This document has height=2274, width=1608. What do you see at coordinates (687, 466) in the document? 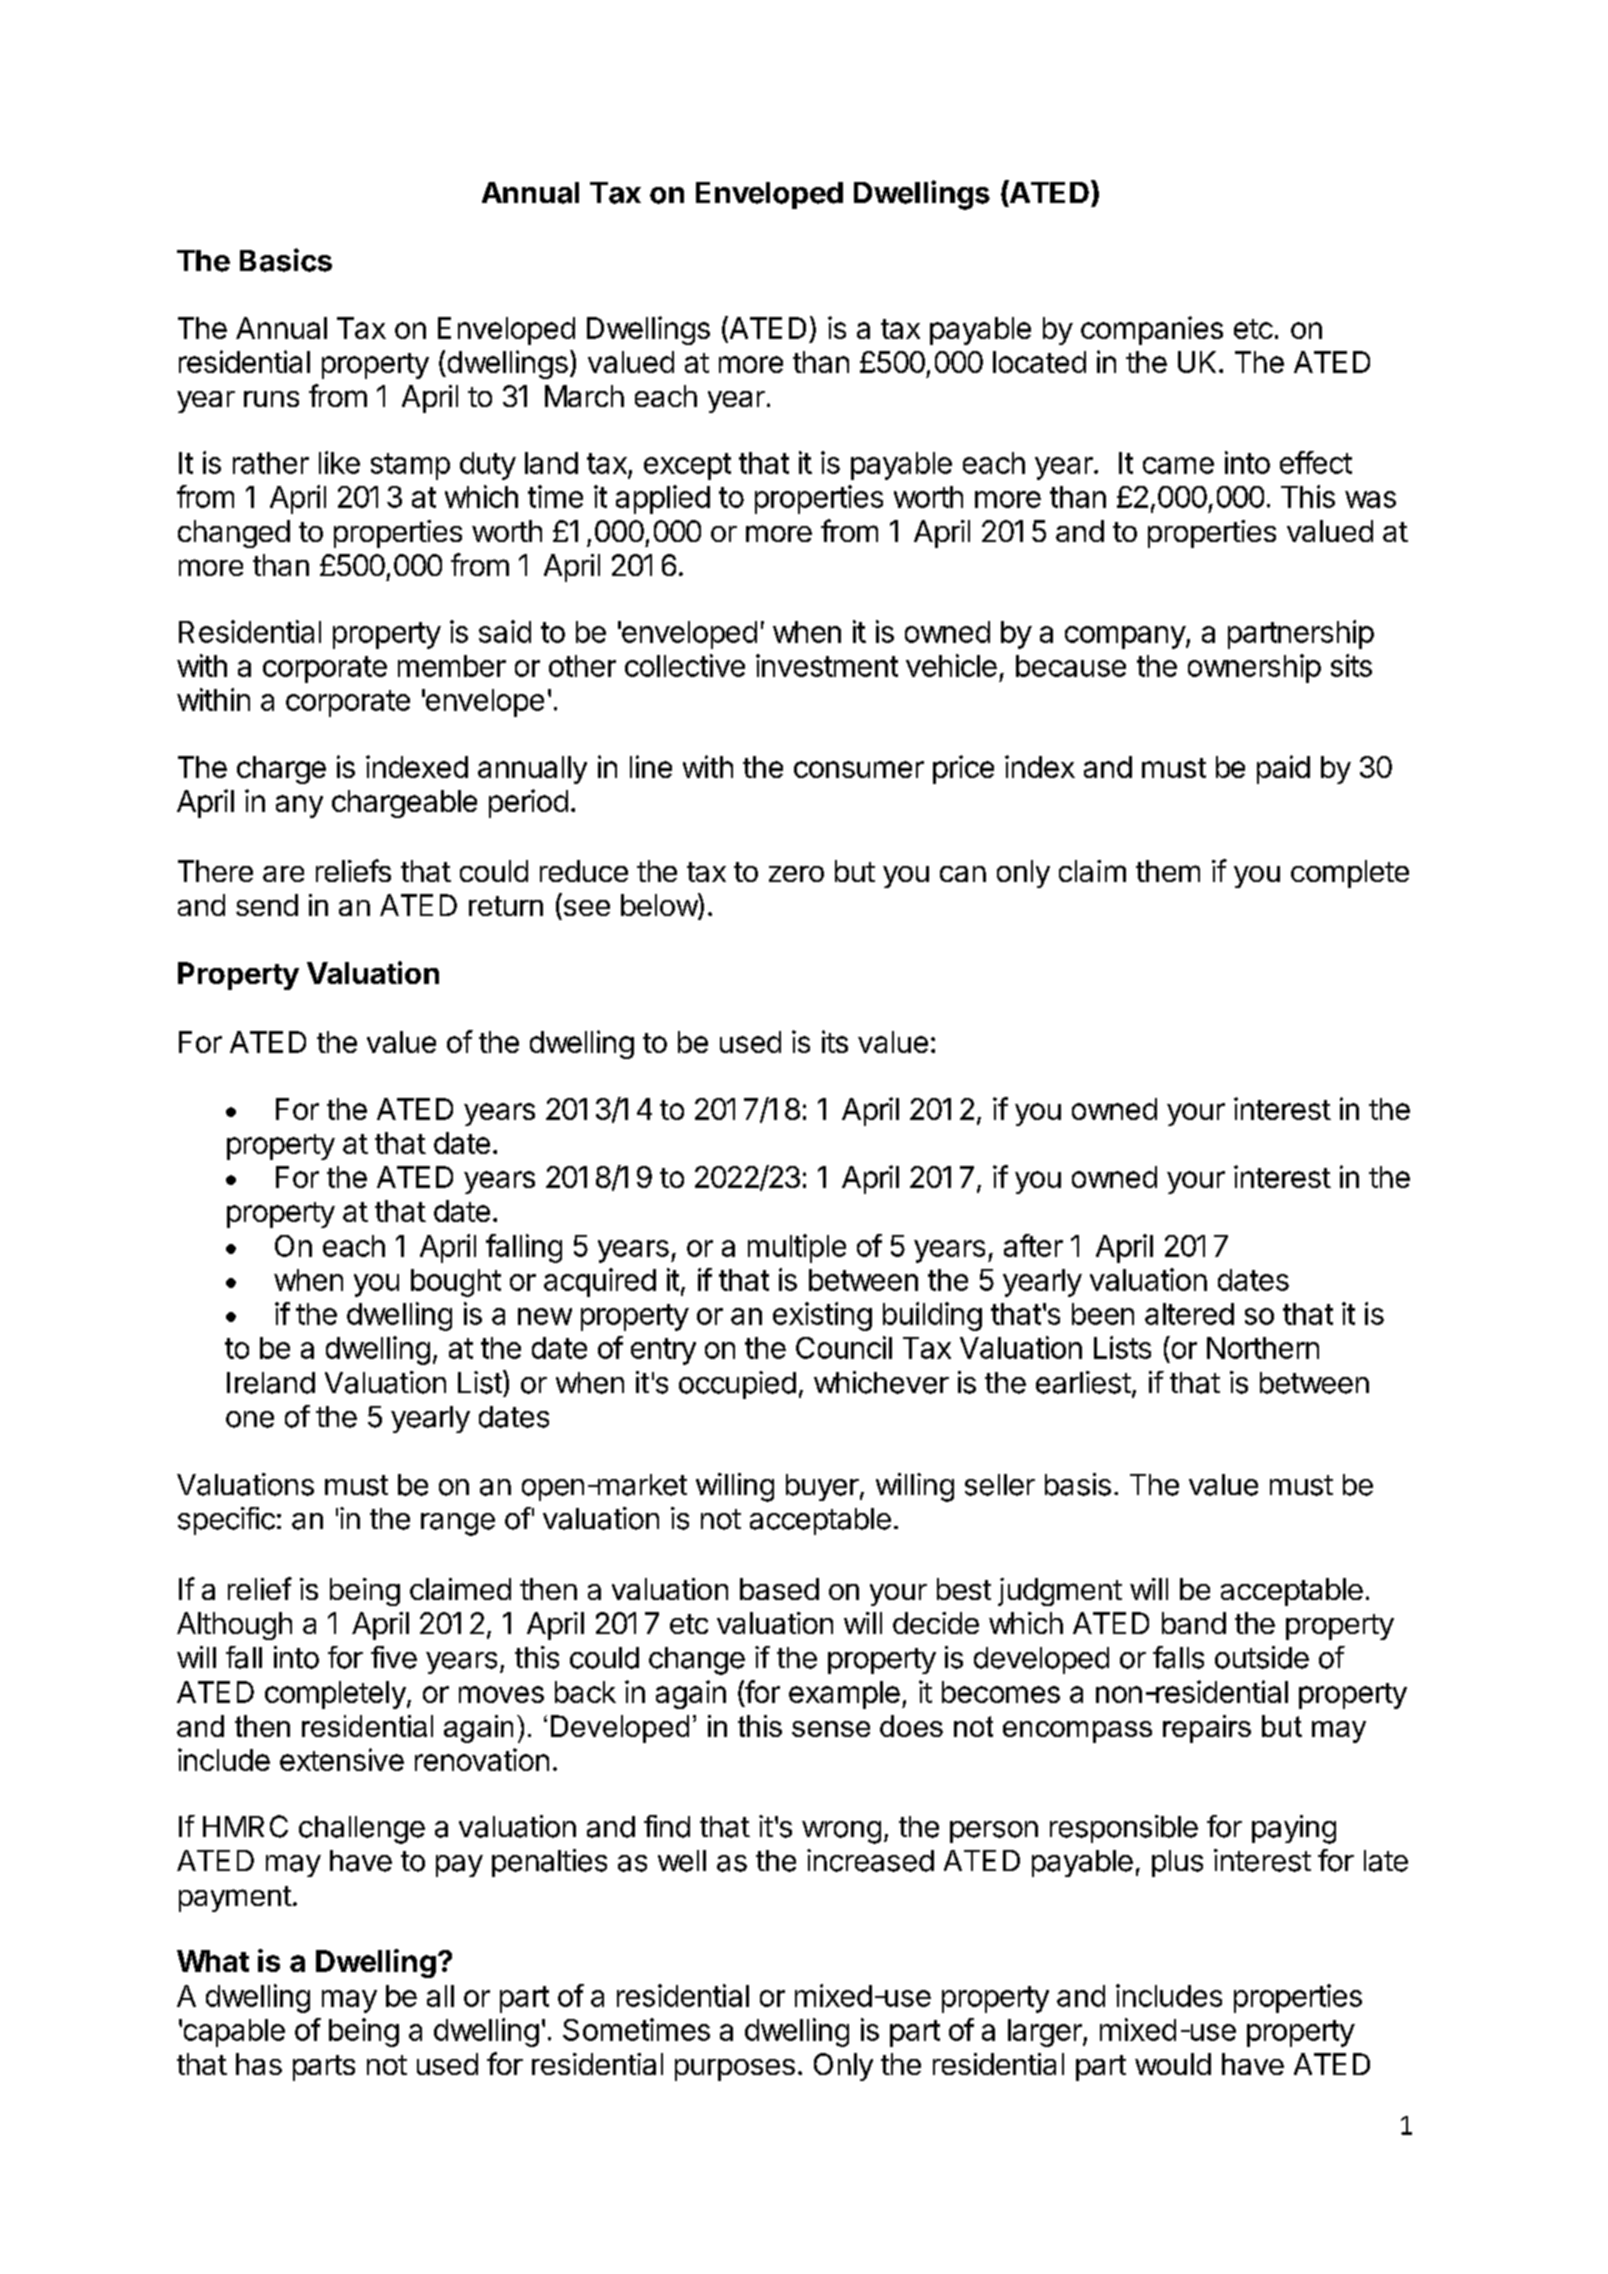
I see `except` at bounding box center [687, 466].
